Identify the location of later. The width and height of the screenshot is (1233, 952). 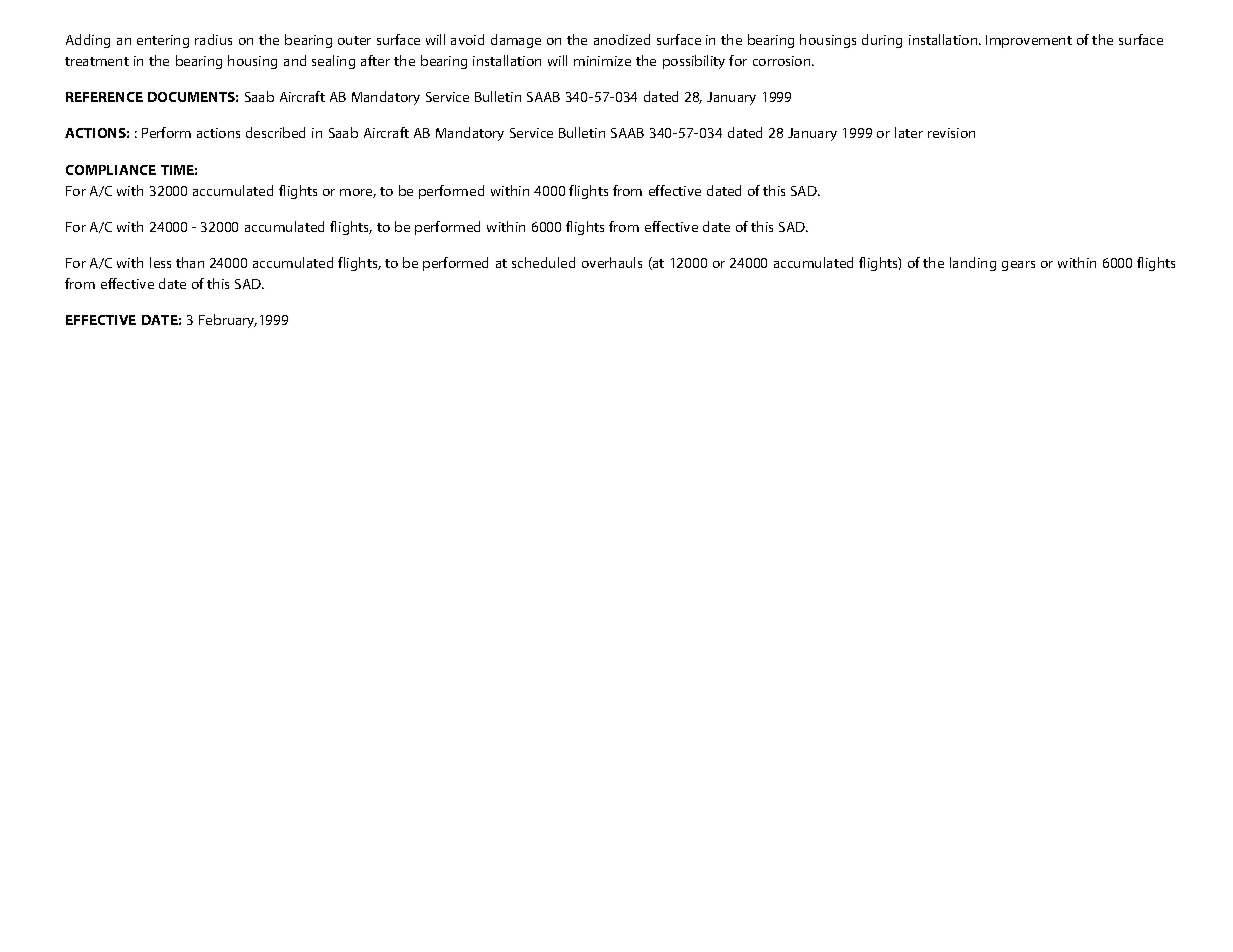
(909, 132).
